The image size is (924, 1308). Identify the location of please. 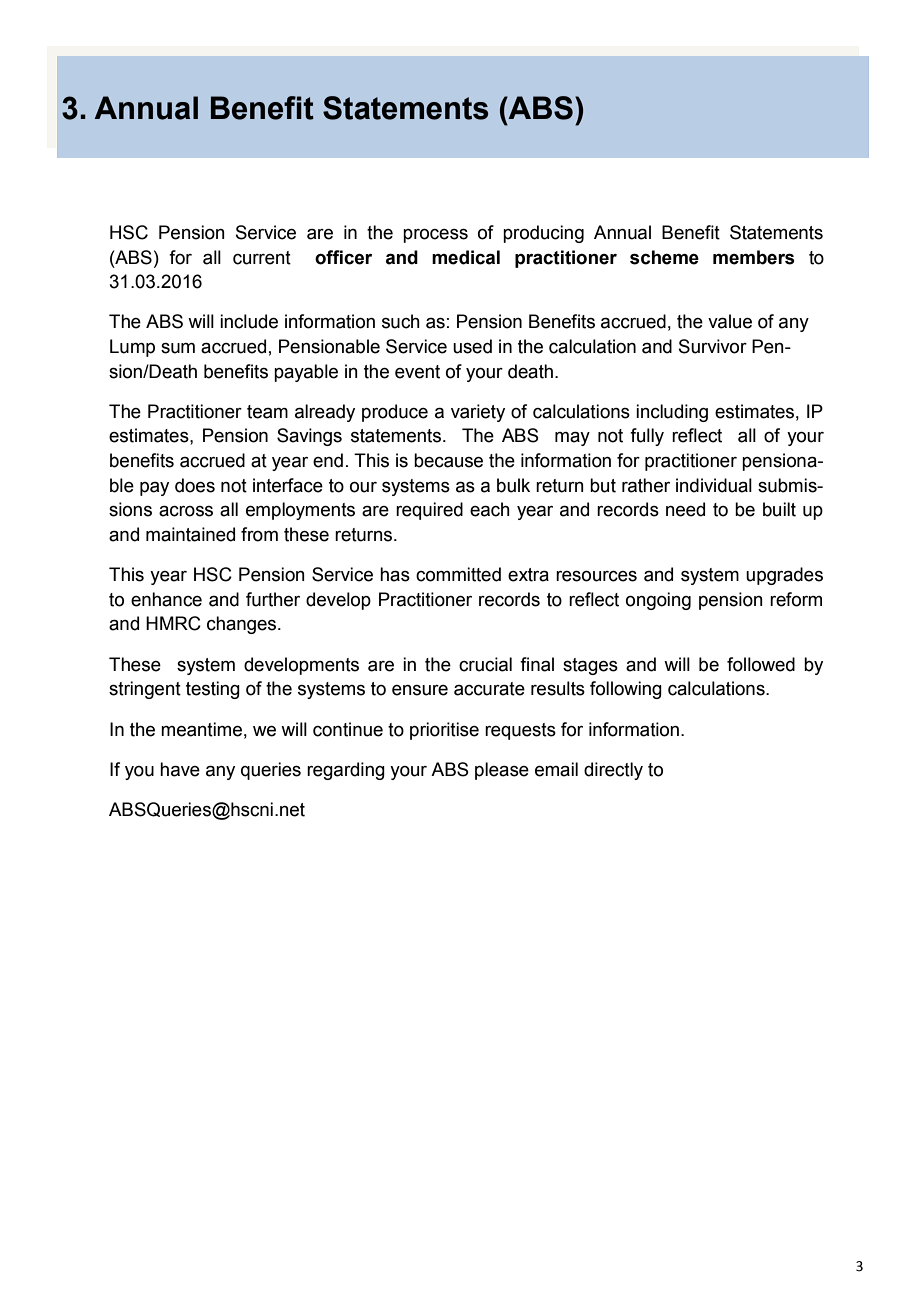
(502, 771).
